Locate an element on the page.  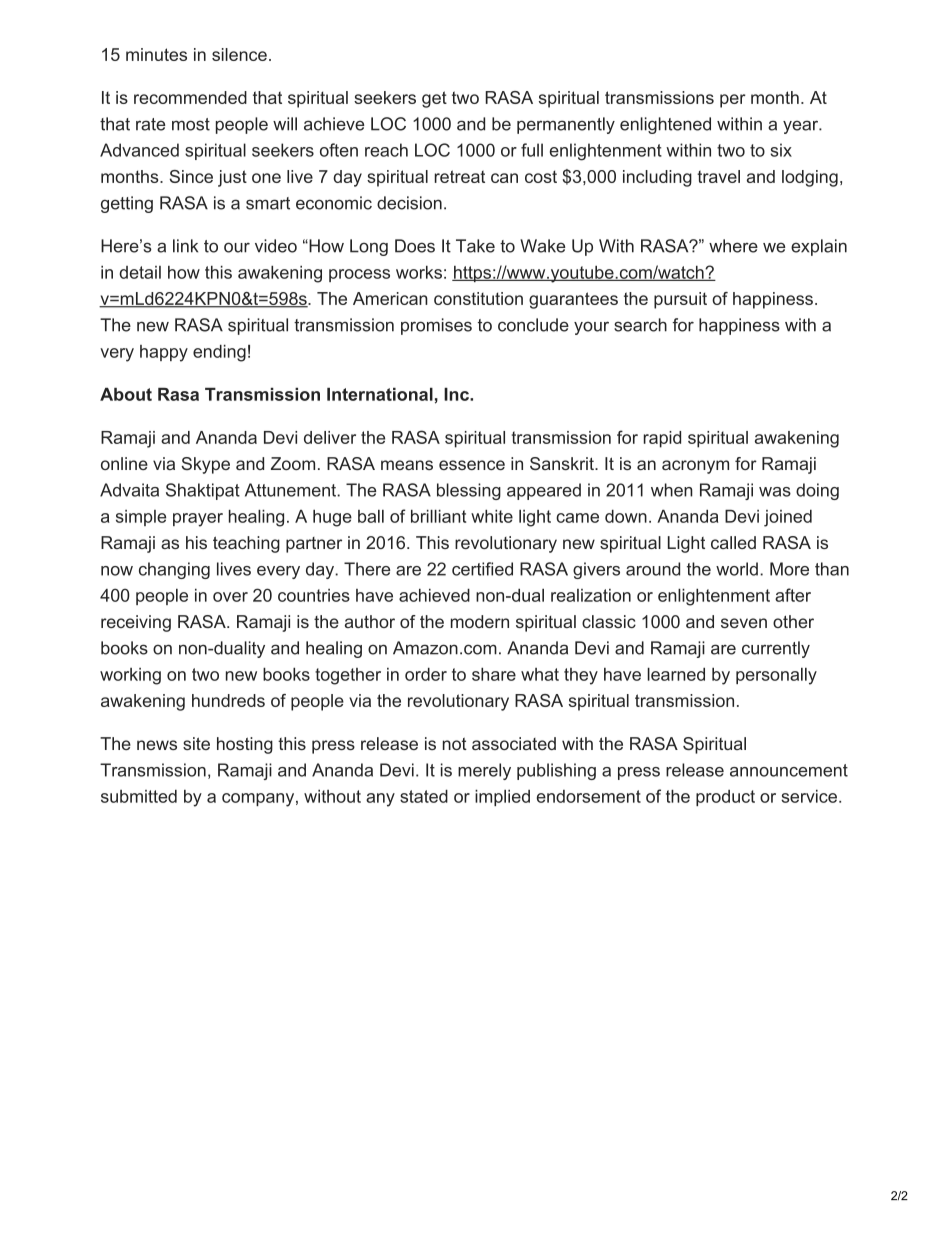
permanently is located at coordinates (566, 125).
